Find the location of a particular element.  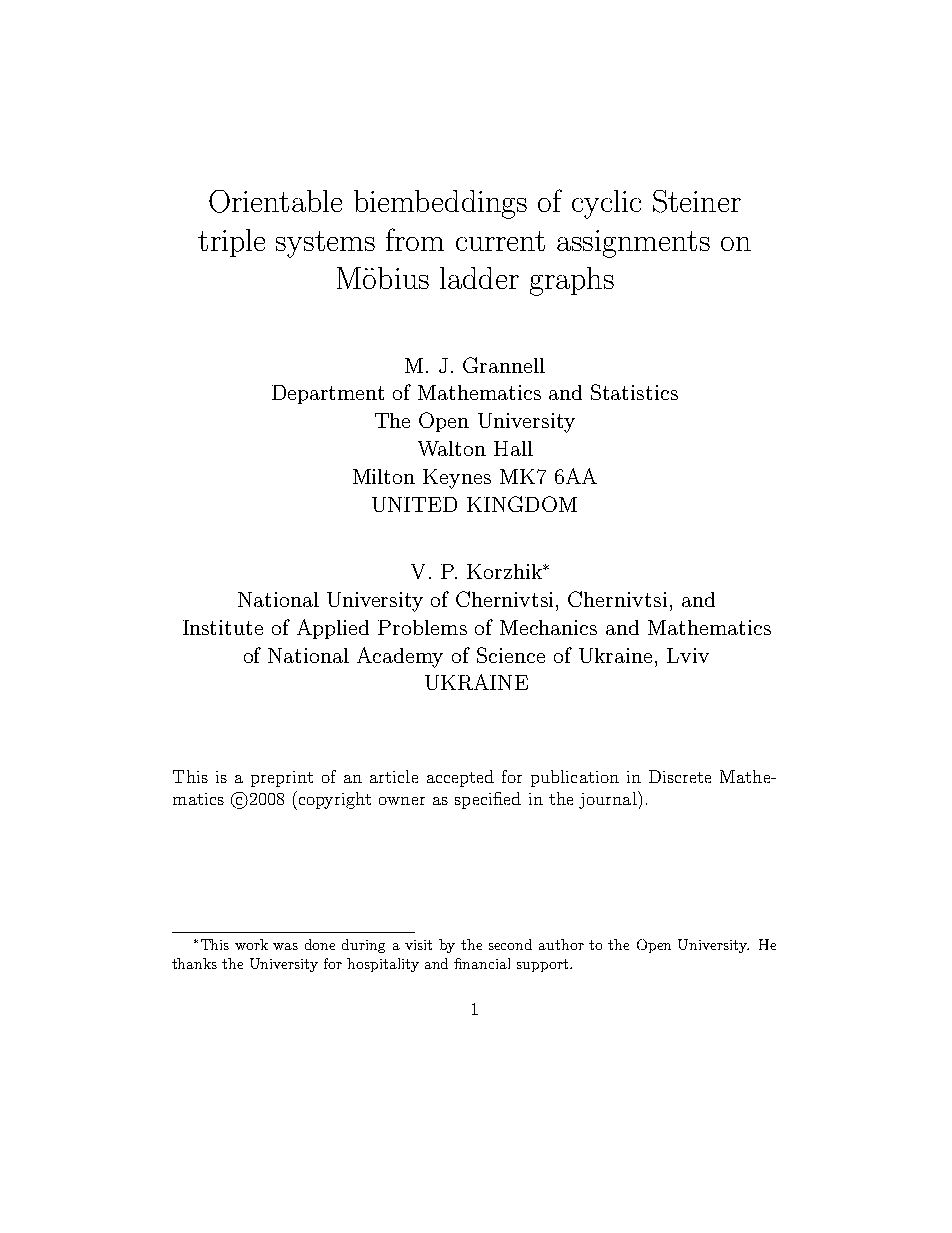

assignments is located at coordinates (633, 244).
